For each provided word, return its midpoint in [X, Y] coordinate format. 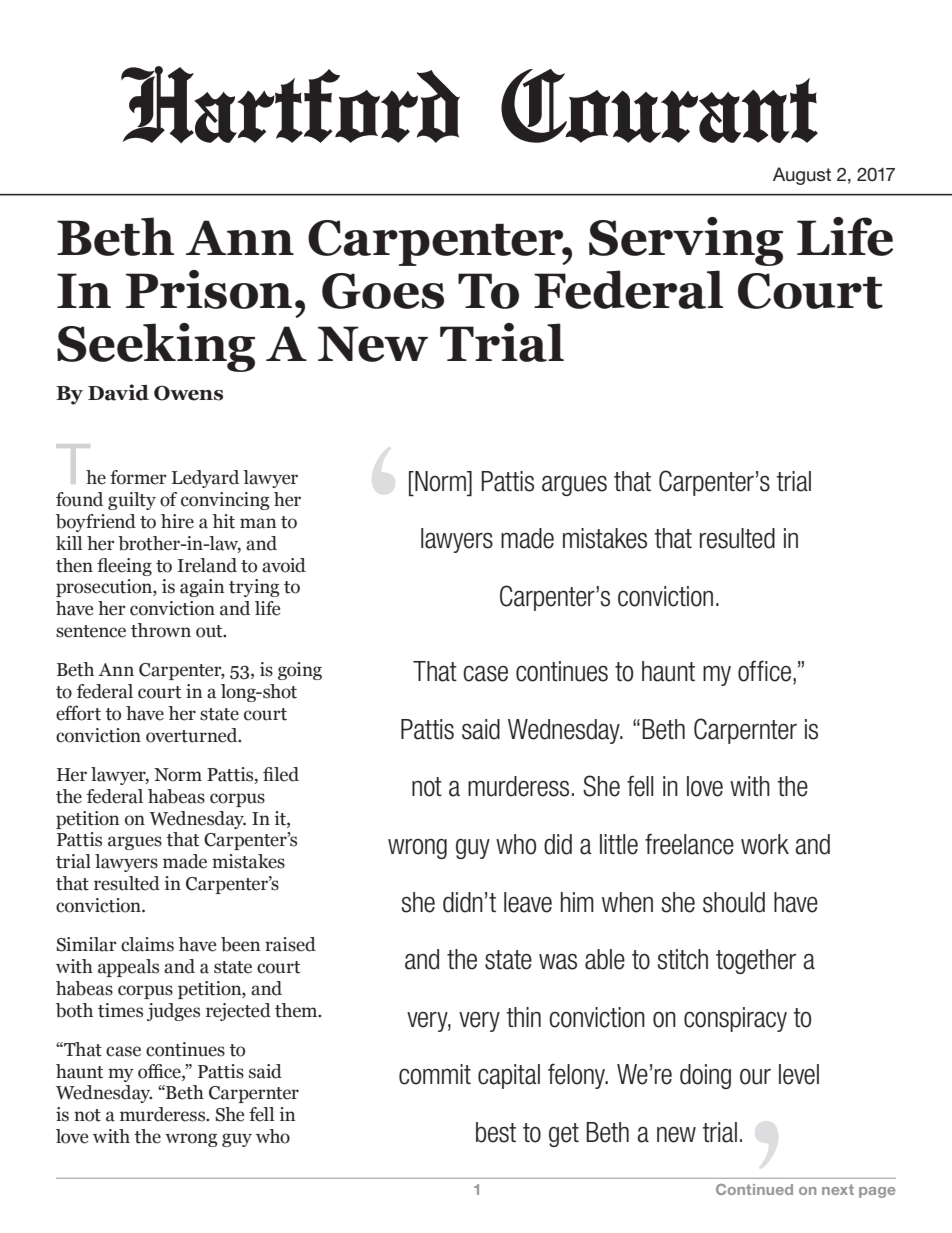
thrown [161, 630]
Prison [209, 289]
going [300, 671]
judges [173, 1012]
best [496, 1132]
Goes [383, 291]
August [802, 176]
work [765, 844]
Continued [754, 1189]
